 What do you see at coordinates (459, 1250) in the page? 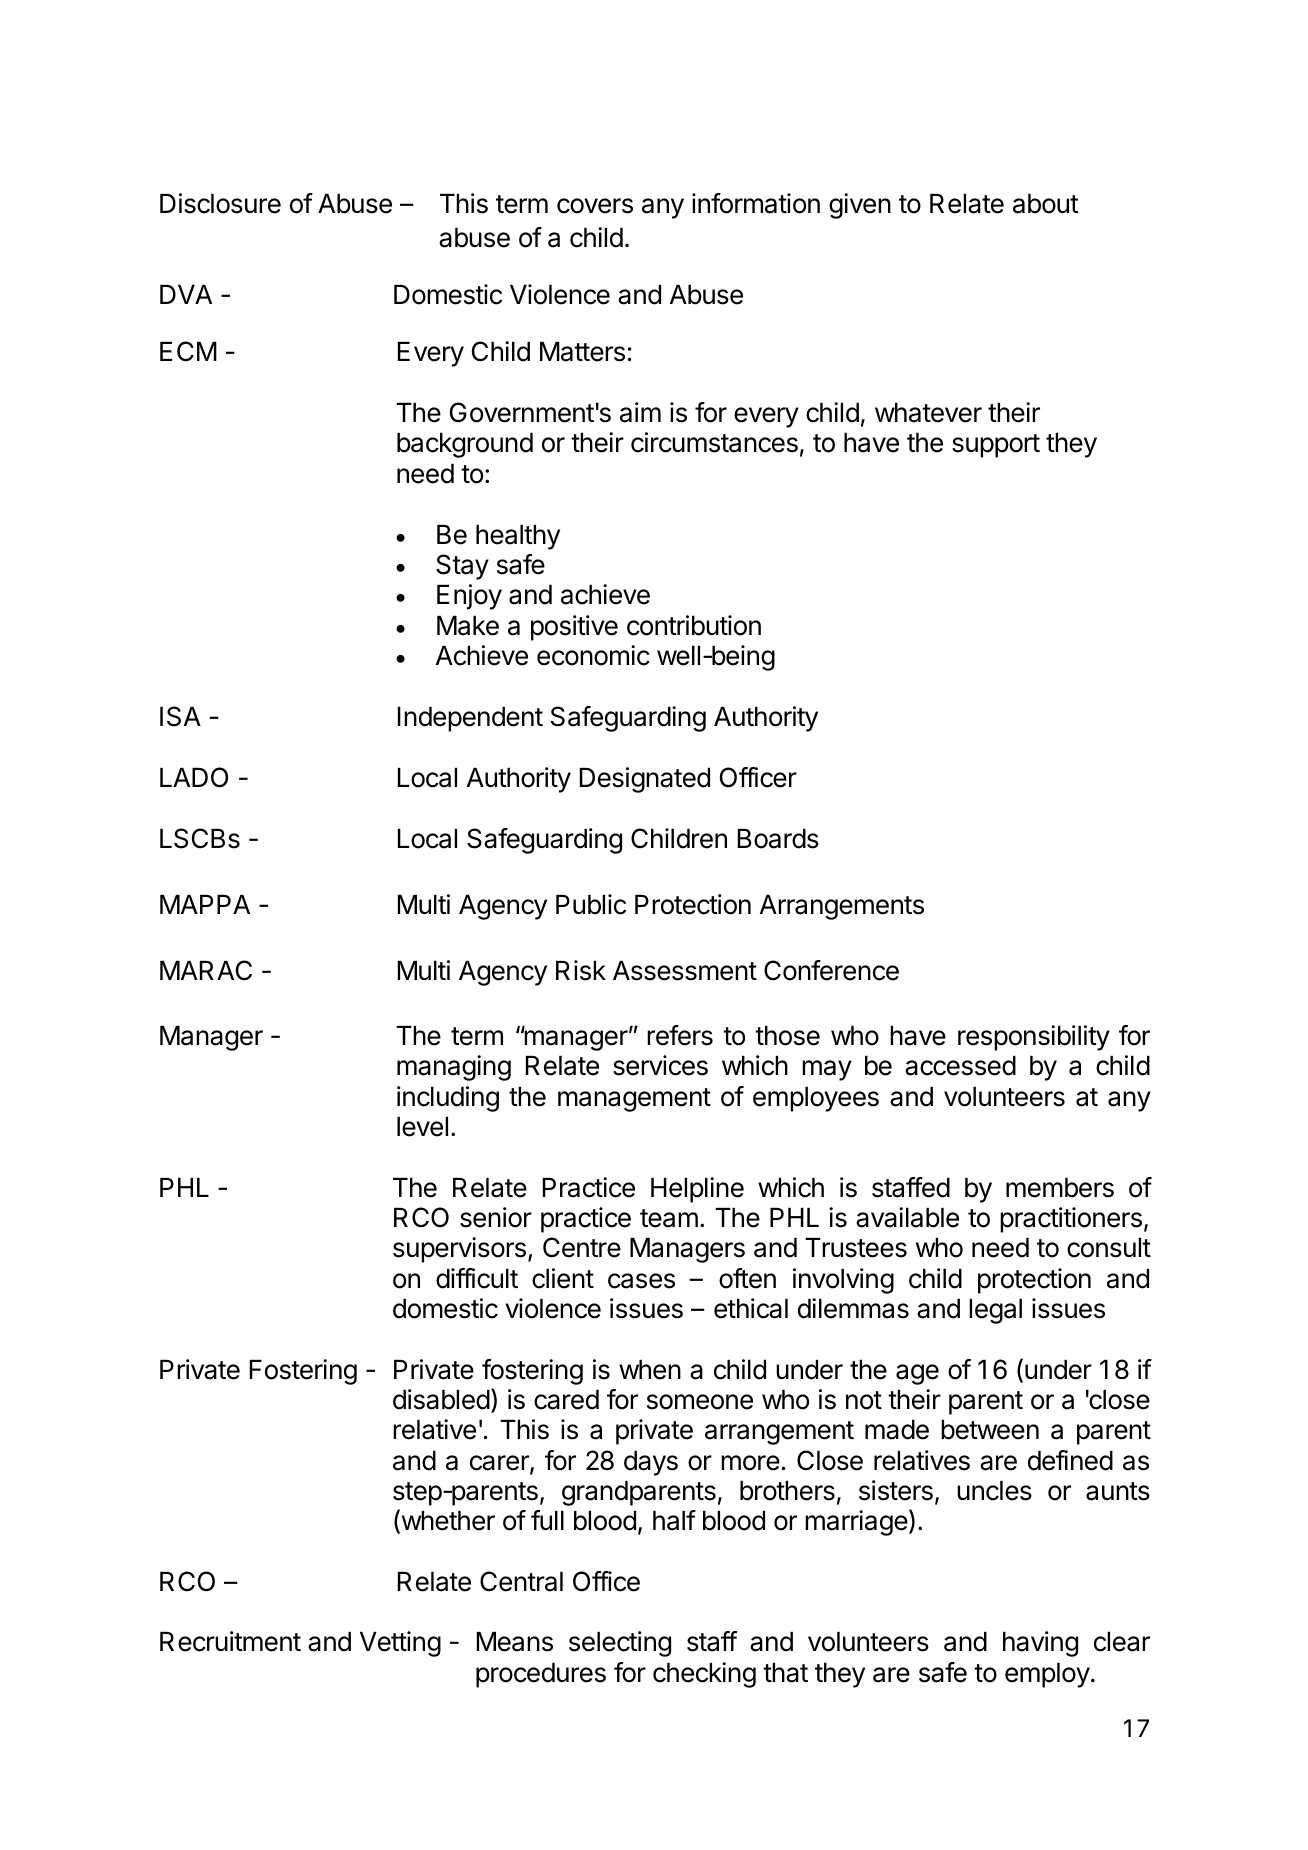
I see `supervisors` at bounding box center [459, 1250].
